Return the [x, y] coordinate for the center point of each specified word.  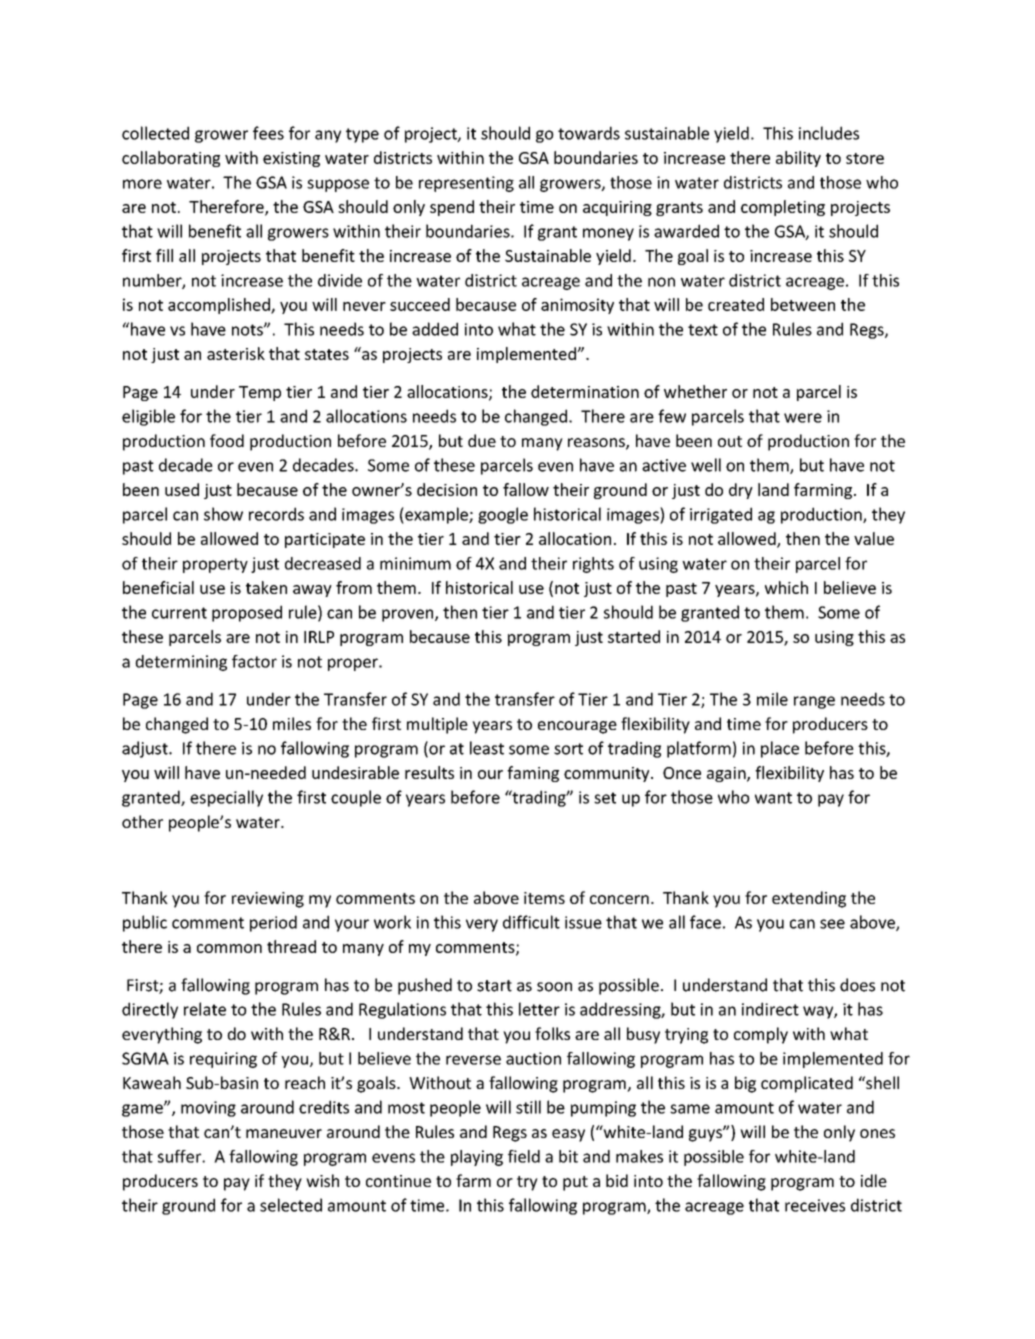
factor [254, 661]
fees [268, 133]
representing [466, 184]
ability [798, 159]
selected [291, 1205]
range [814, 702]
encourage [577, 727]
